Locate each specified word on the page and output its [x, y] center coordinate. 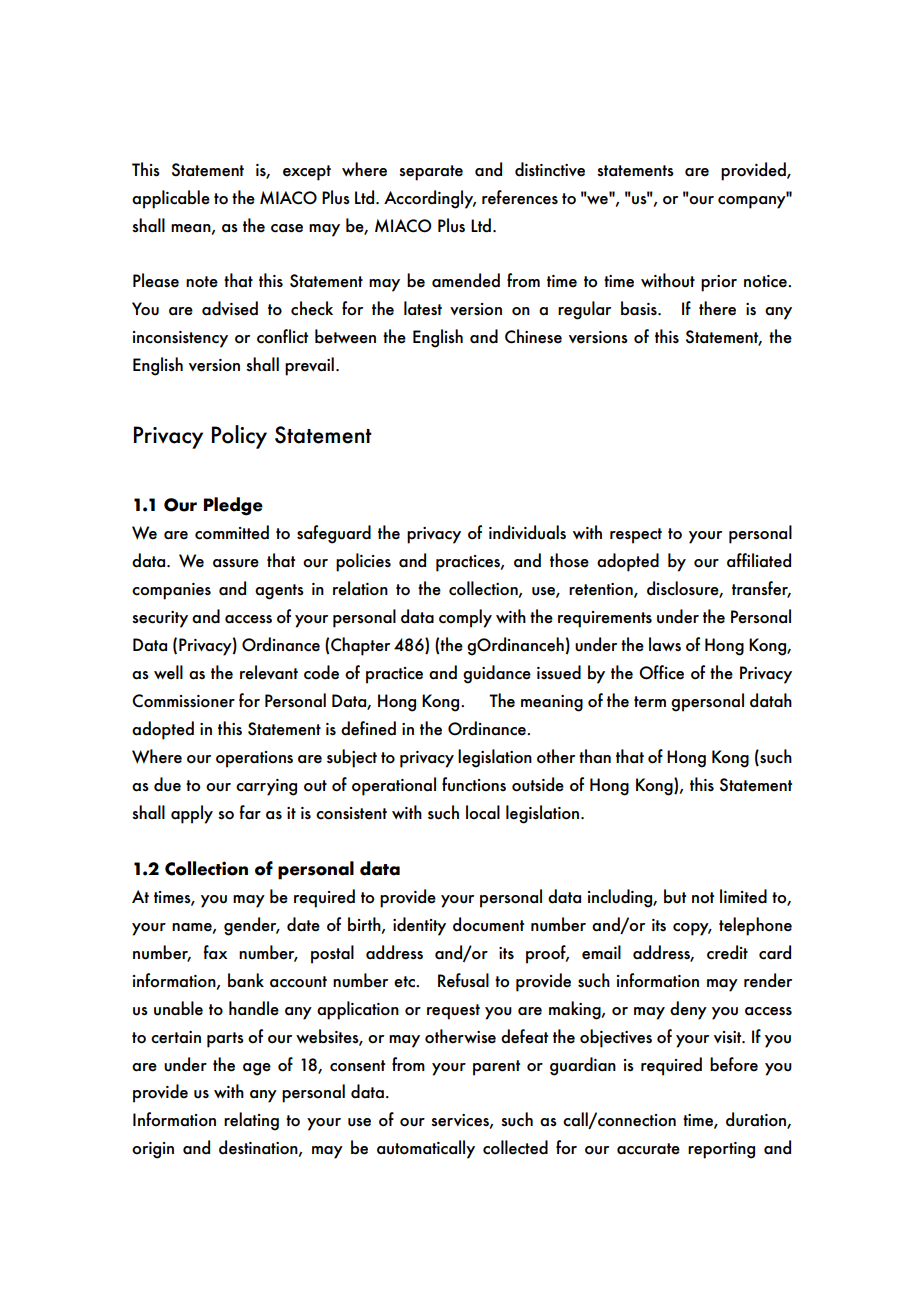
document [488, 924]
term [650, 702]
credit [727, 952]
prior [719, 283]
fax [215, 952]
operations [254, 759]
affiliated [759, 560]
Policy [239, 437]
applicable [171, 199]
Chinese [533, 336]
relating [251, 1121]
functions [474, 784]
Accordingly [430, 199]
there [717, 308]
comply [465, 618]
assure [236, 563]
